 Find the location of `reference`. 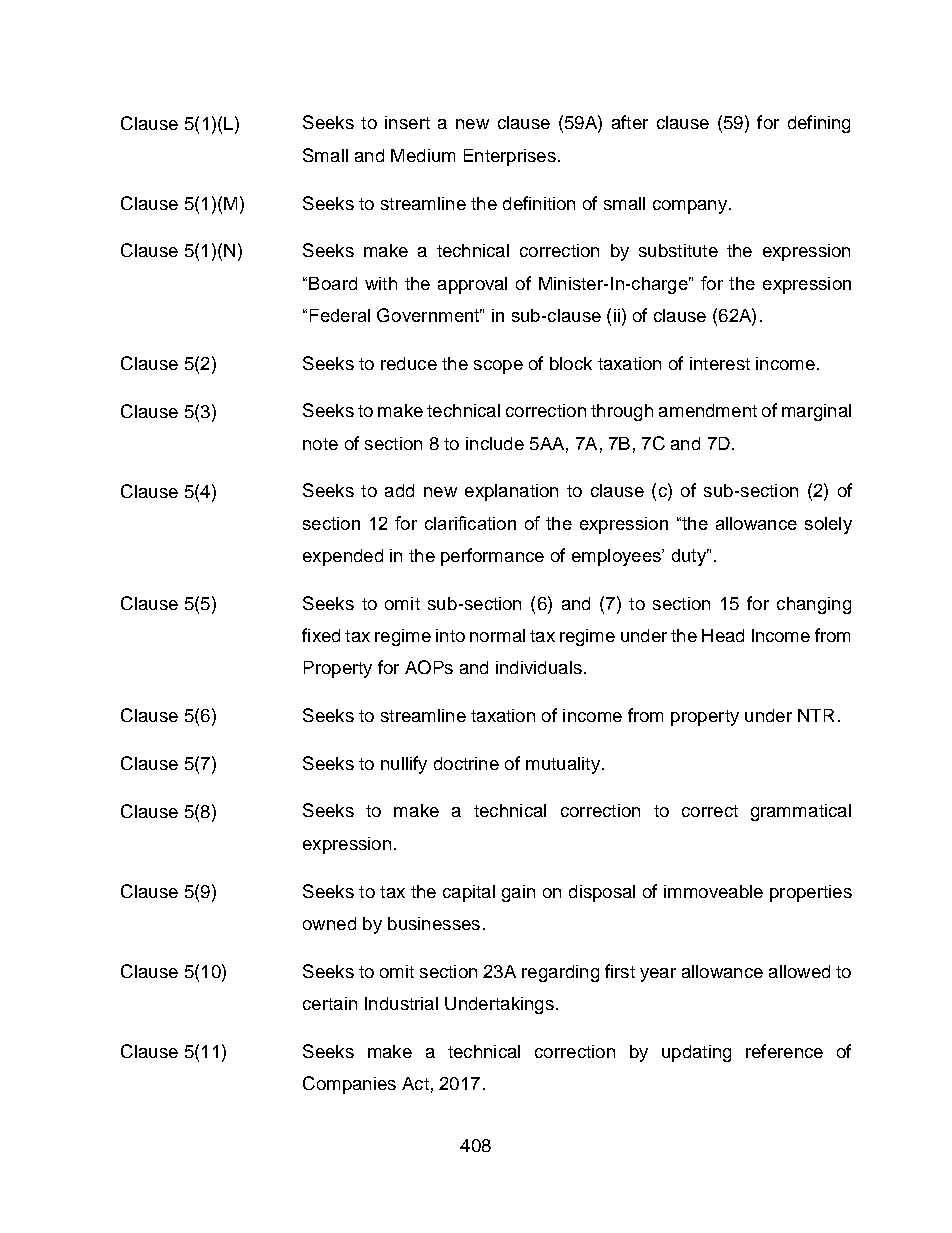

reference is located at coordinates (784, 1051).
